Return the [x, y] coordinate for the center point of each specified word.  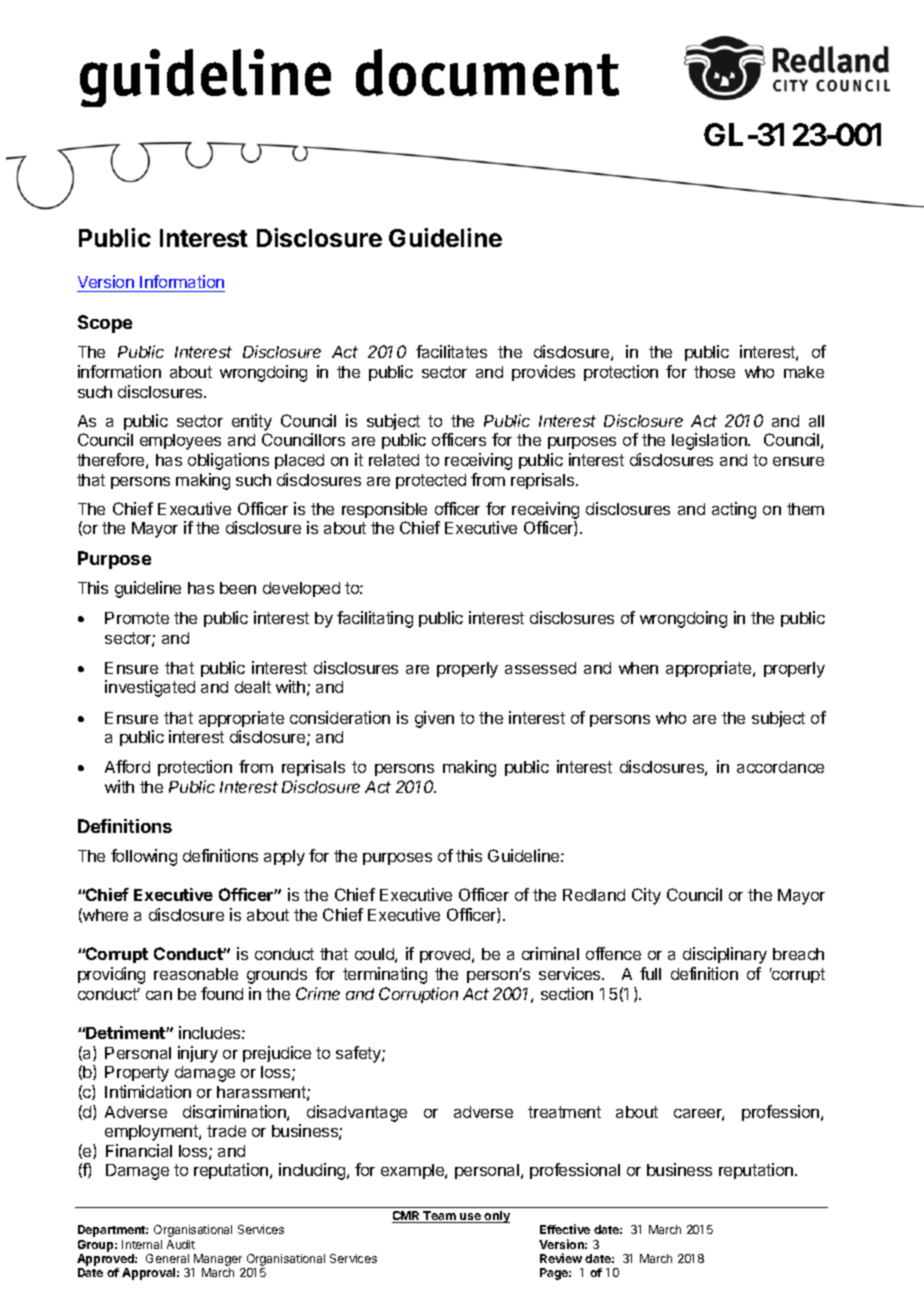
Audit [181, 1244]
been [238, 588]
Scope [105, 324]
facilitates [451, 351]
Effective [565, 1229]
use [470, 1218]
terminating [385, 975]
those [714, 372]
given [434, 719]
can [159, 995]
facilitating [375, 619]
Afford [127, 766]
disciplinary [725, 955]
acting [734, 510]
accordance [780, 767]
